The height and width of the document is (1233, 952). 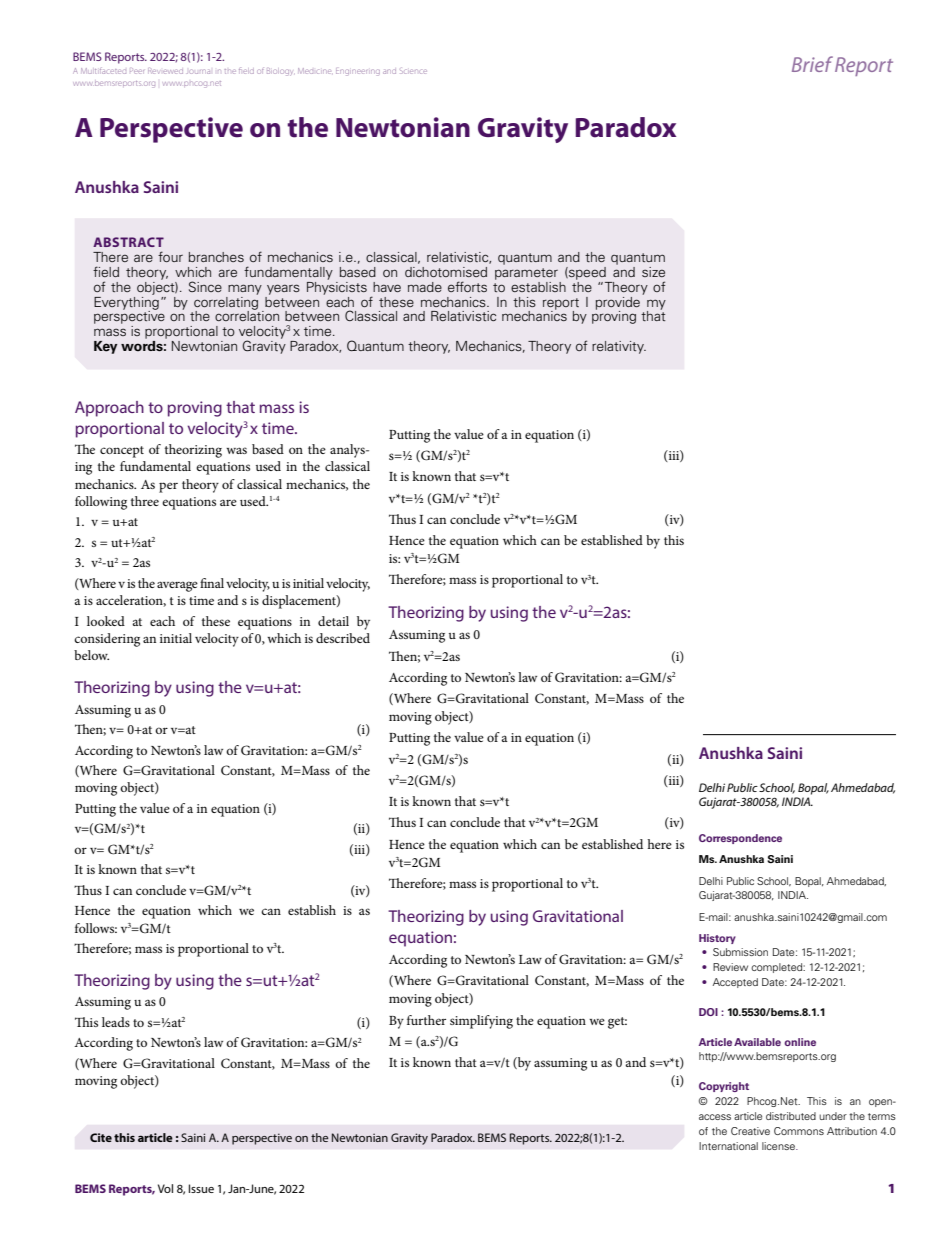 What do you see at coordinates (426, 1020) in the document?
I see `further` at bounding box center [426, 1020].
